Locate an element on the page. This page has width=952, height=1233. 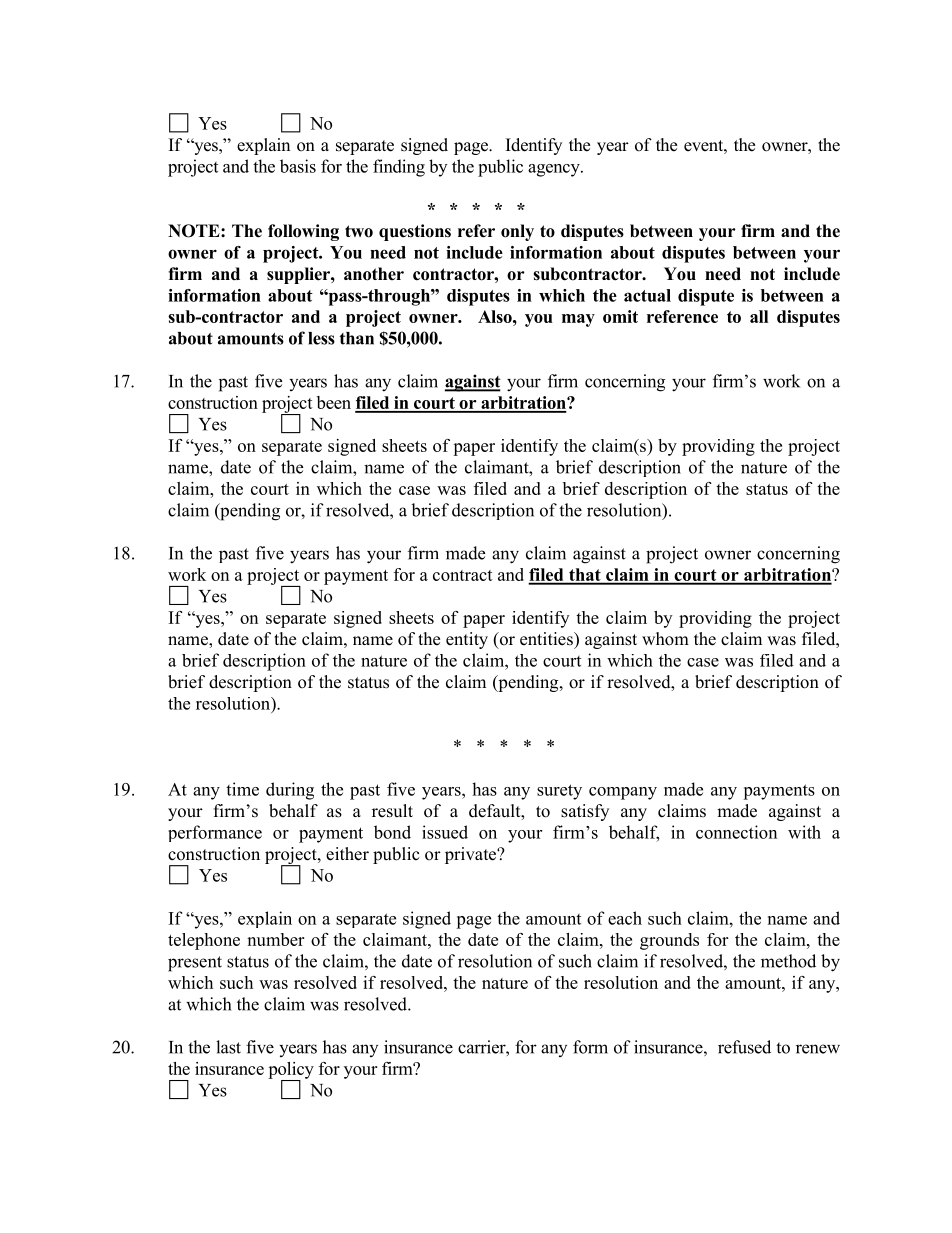
connection is located at coordinates (736, 832).
